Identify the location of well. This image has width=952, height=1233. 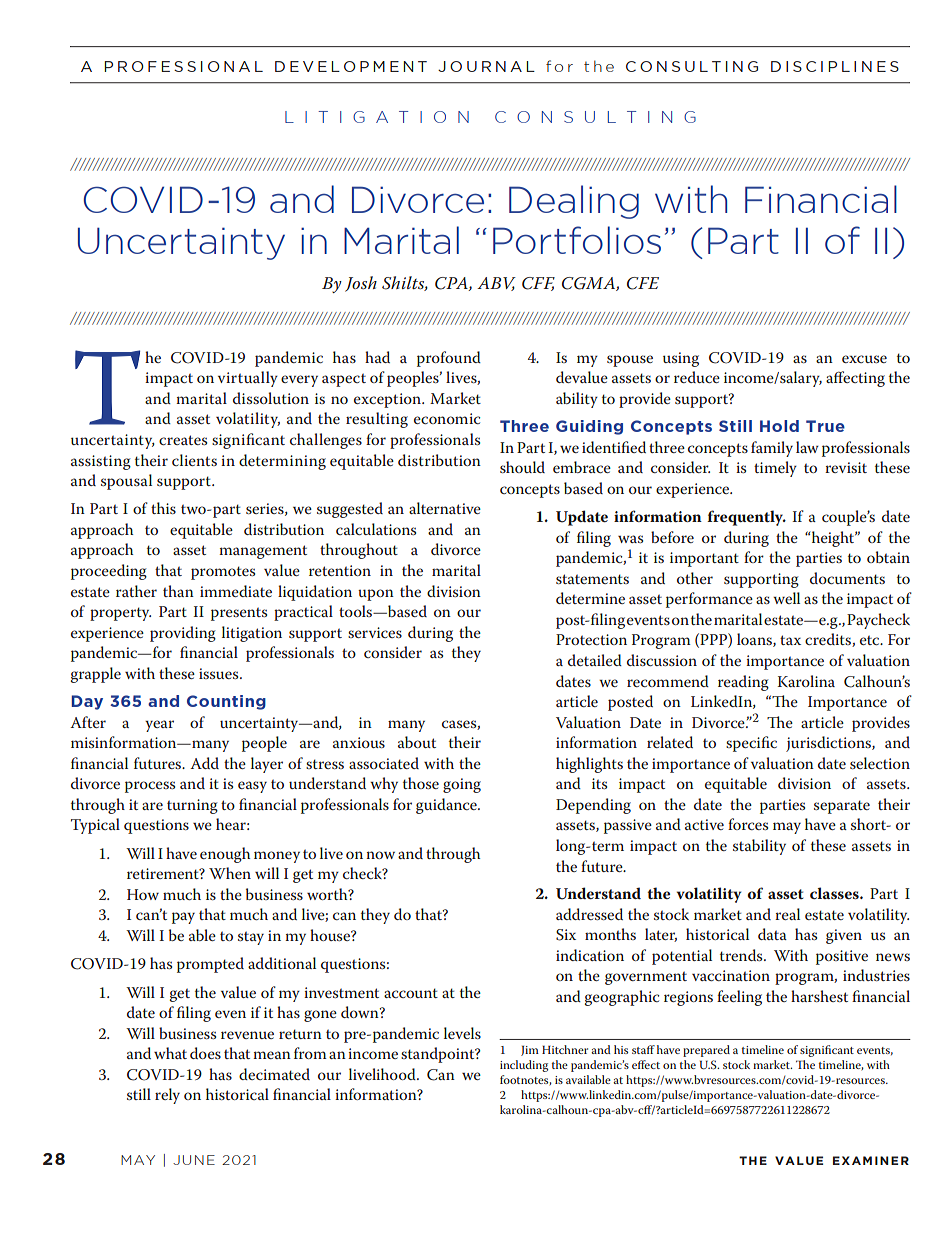
(786, 598).
